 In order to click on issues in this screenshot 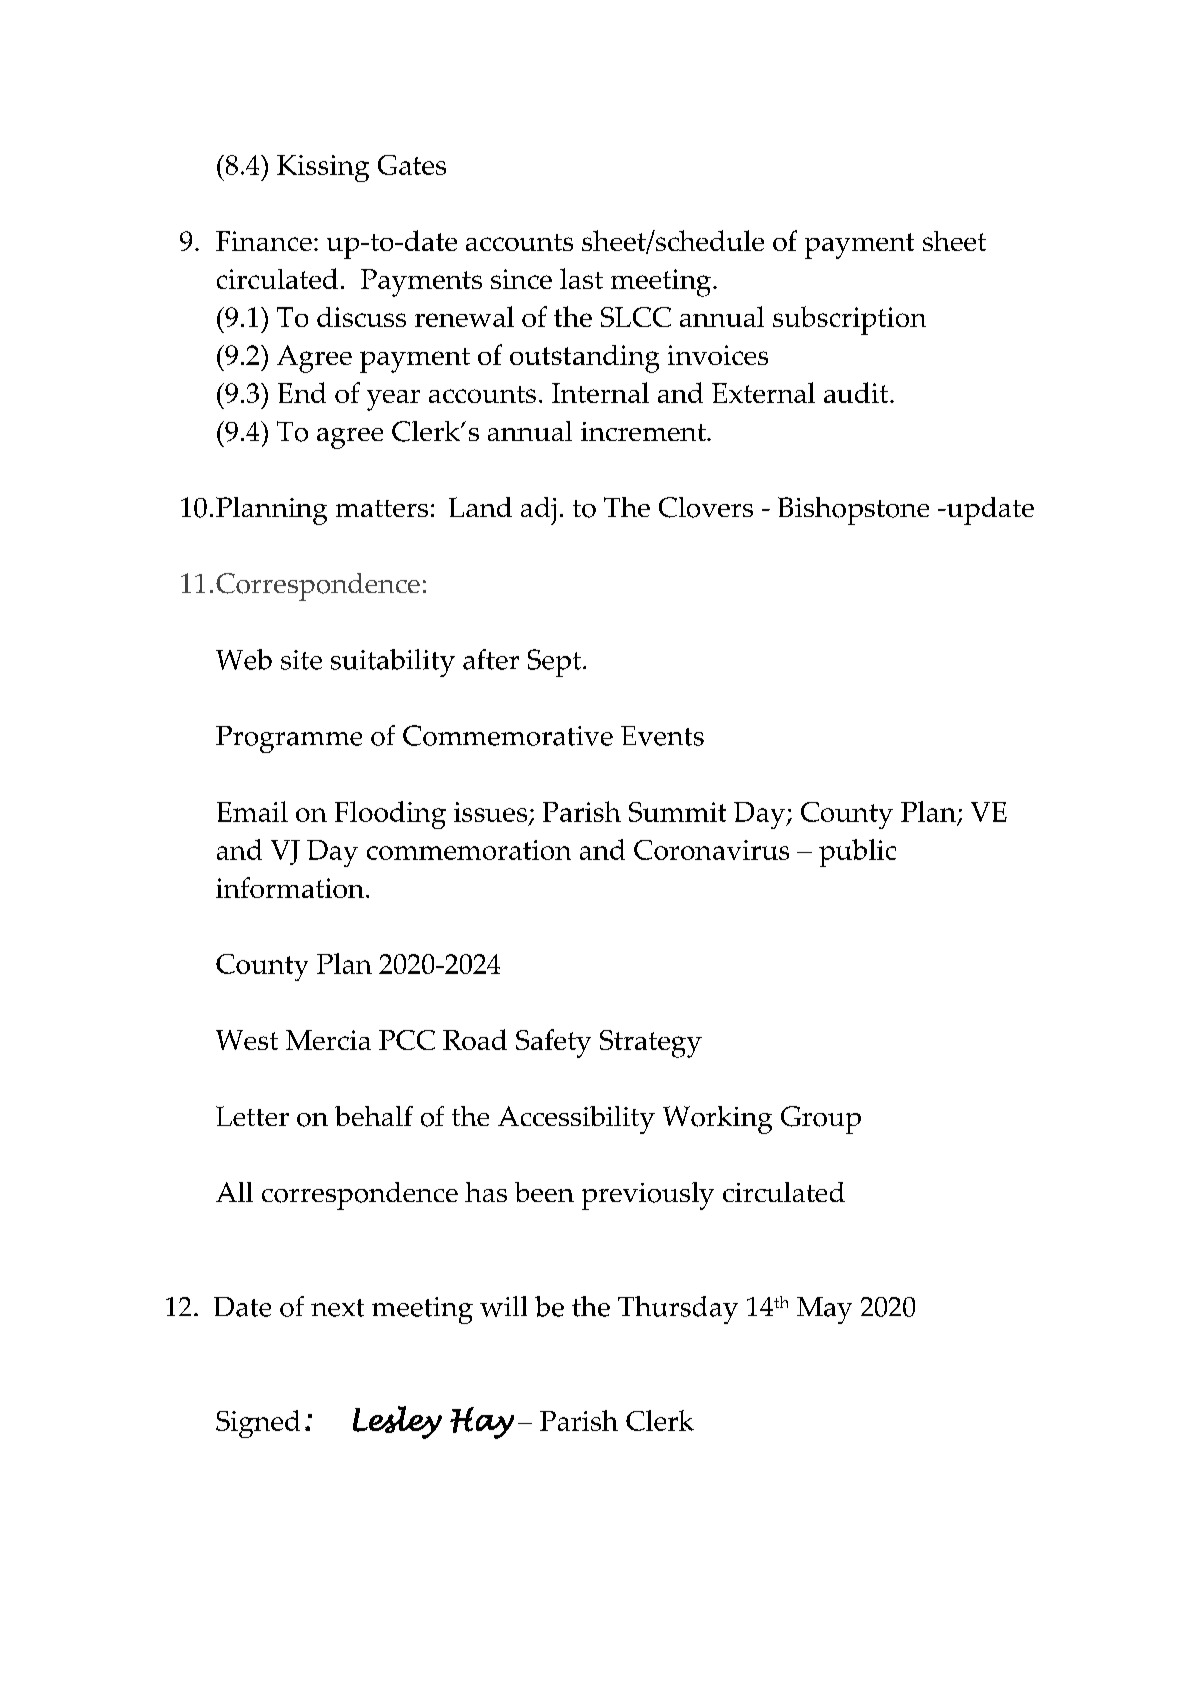, I will do `click(490, 812)`.
